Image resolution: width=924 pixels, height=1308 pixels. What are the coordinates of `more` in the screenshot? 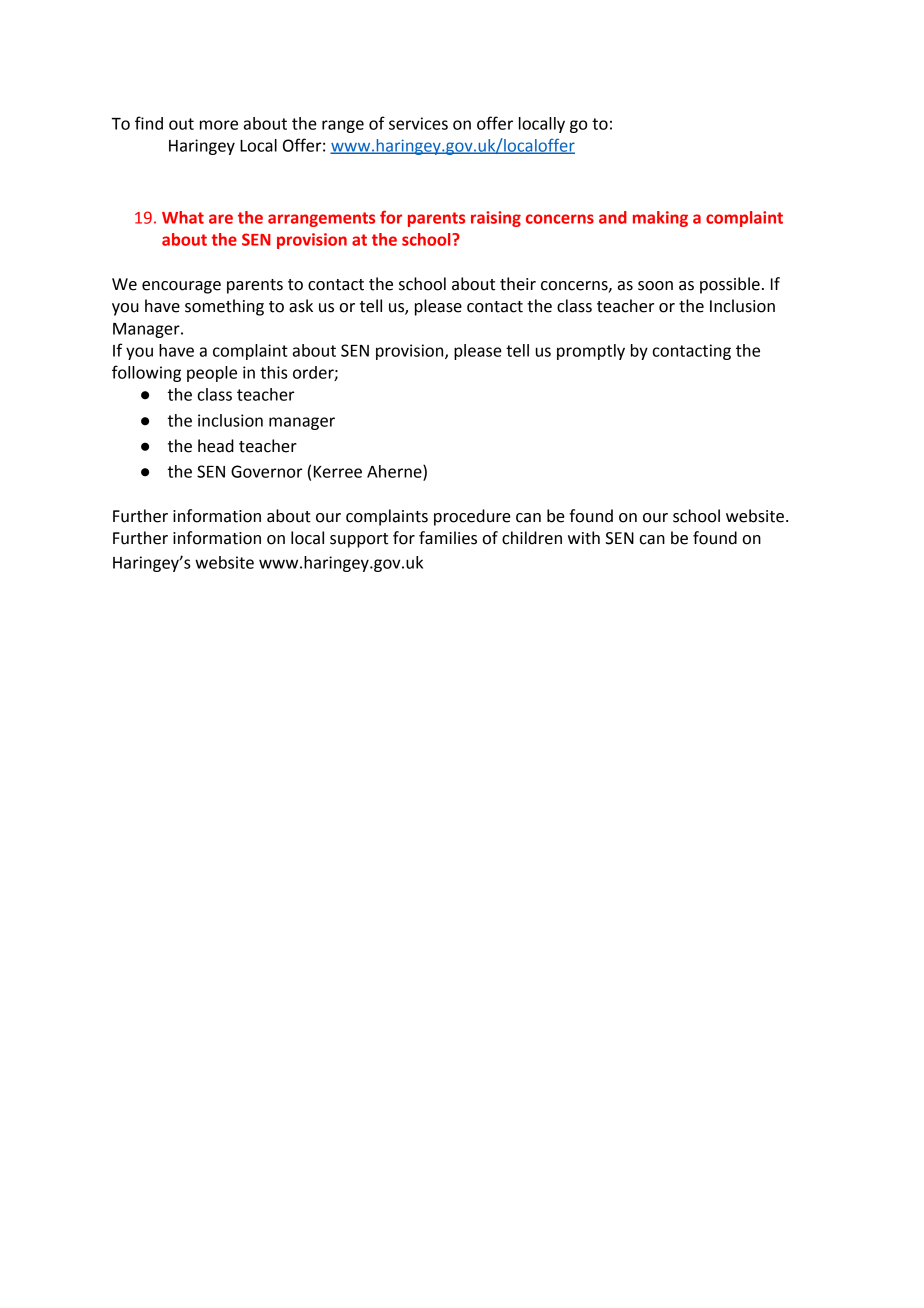 It's located at (219, 125).
